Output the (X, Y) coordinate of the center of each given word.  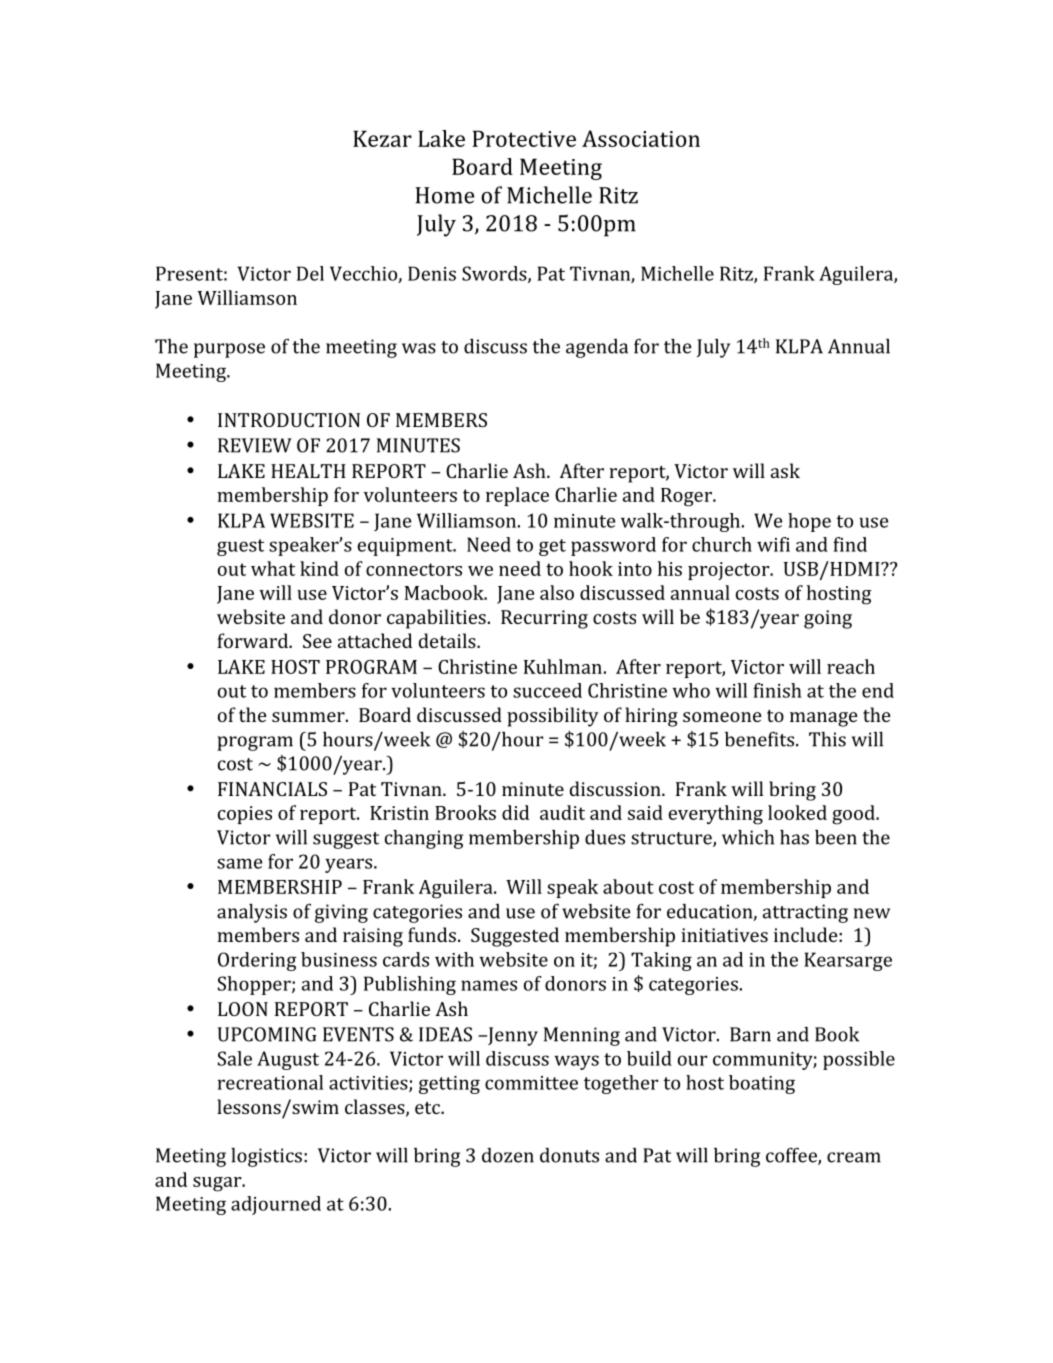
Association (641, 138)
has (794, 837)
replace (517, 496)
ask (785, 470)
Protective (524, 138)
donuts (569, 1155)
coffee (792, 1156)
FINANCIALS (272, 789)
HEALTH (308, 471)
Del (310, 273)
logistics (266, 1157)
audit (562, 812)
